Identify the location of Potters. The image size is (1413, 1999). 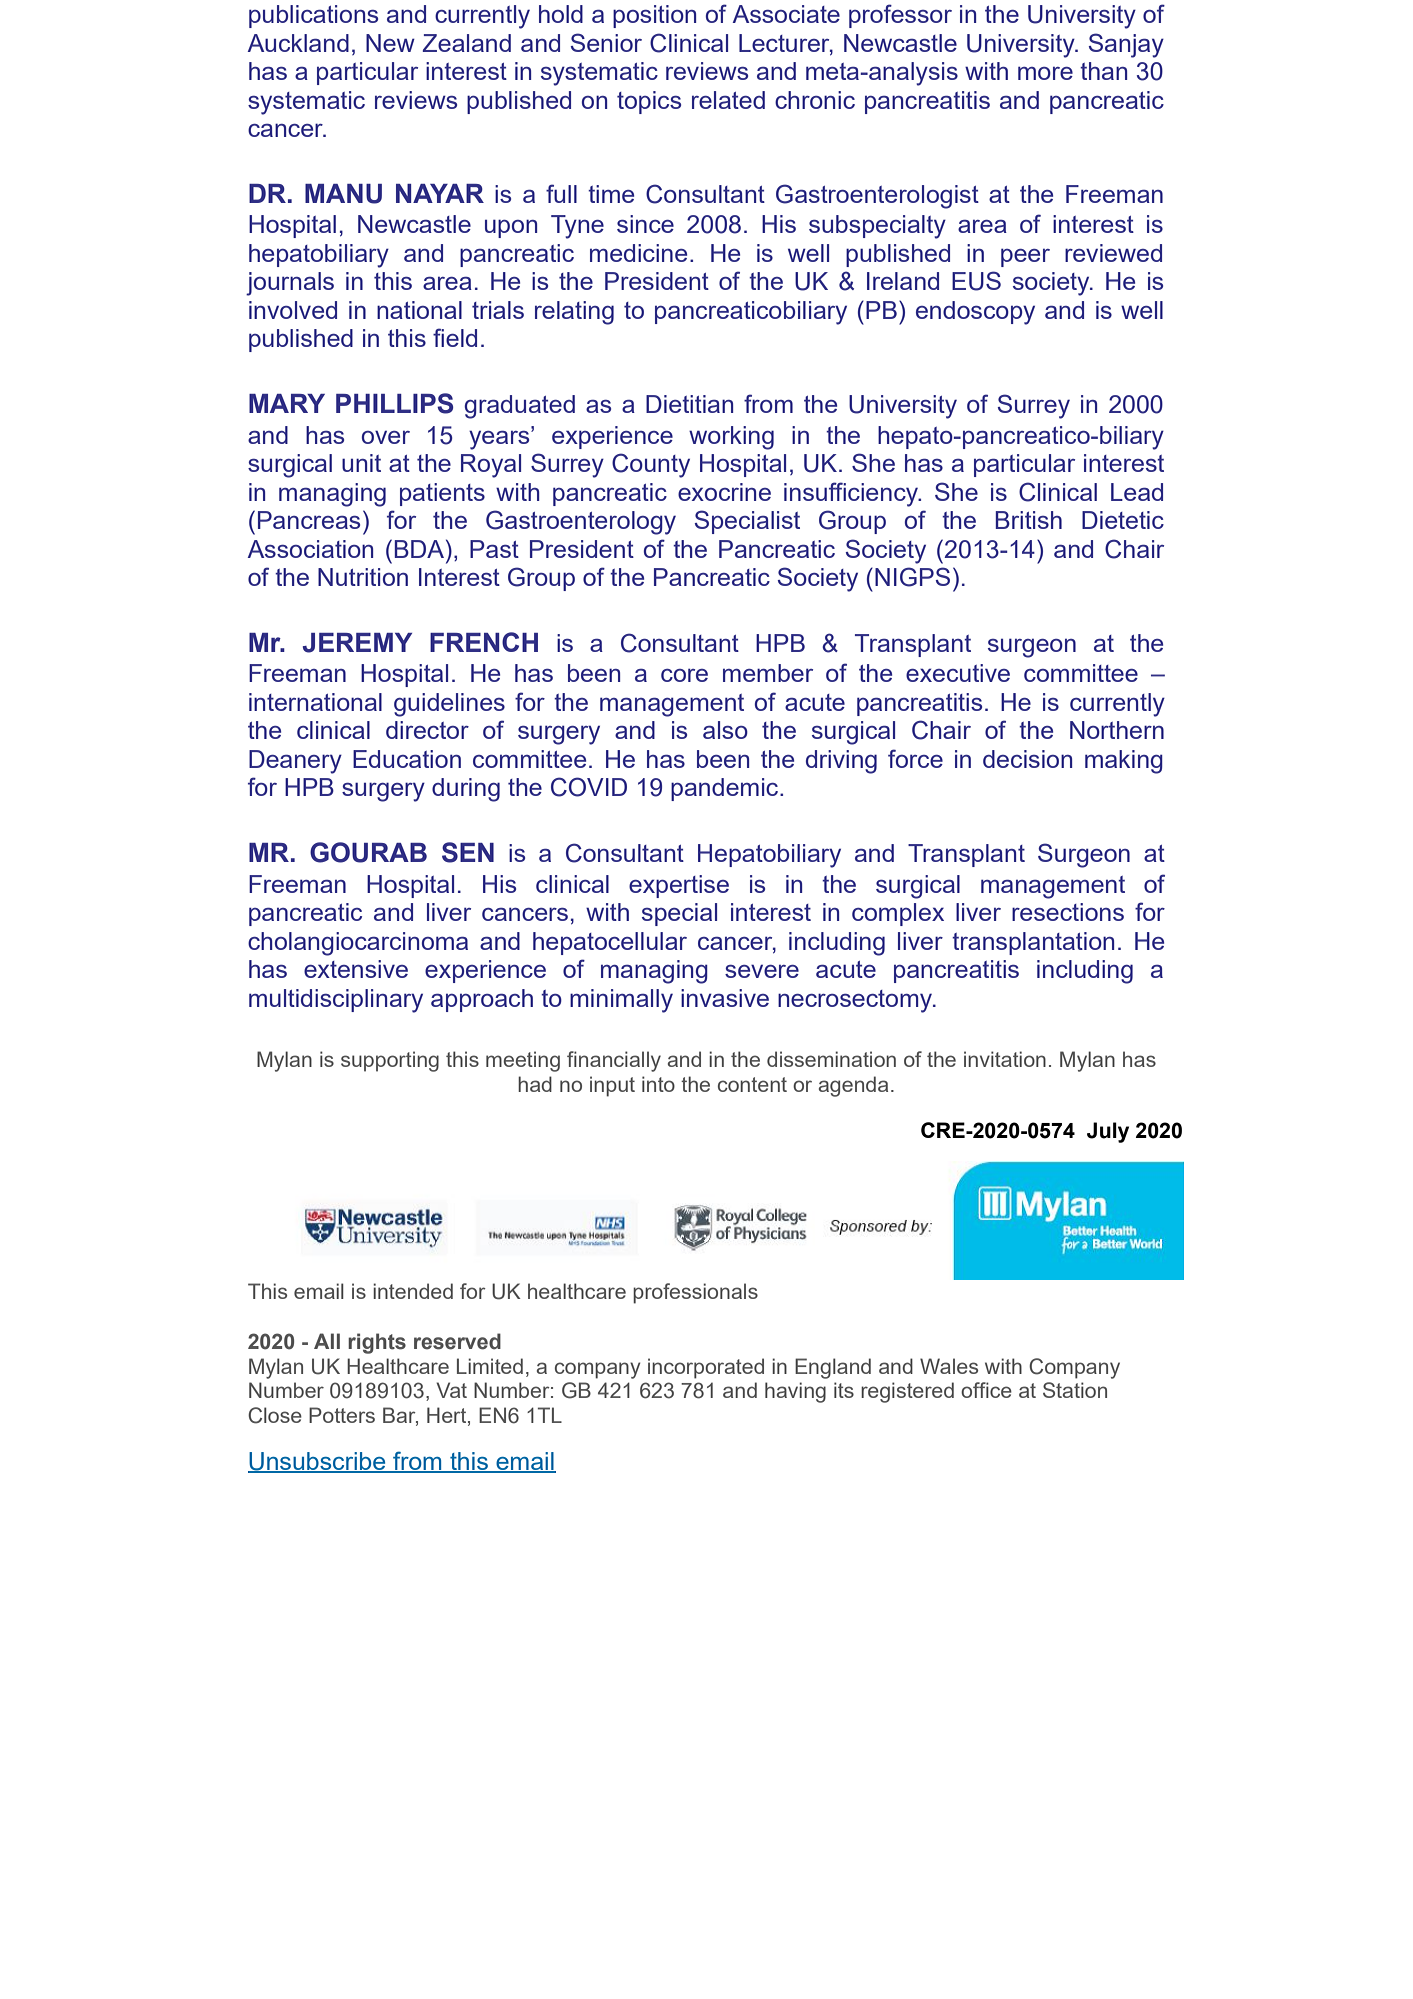
(342, 1415).
